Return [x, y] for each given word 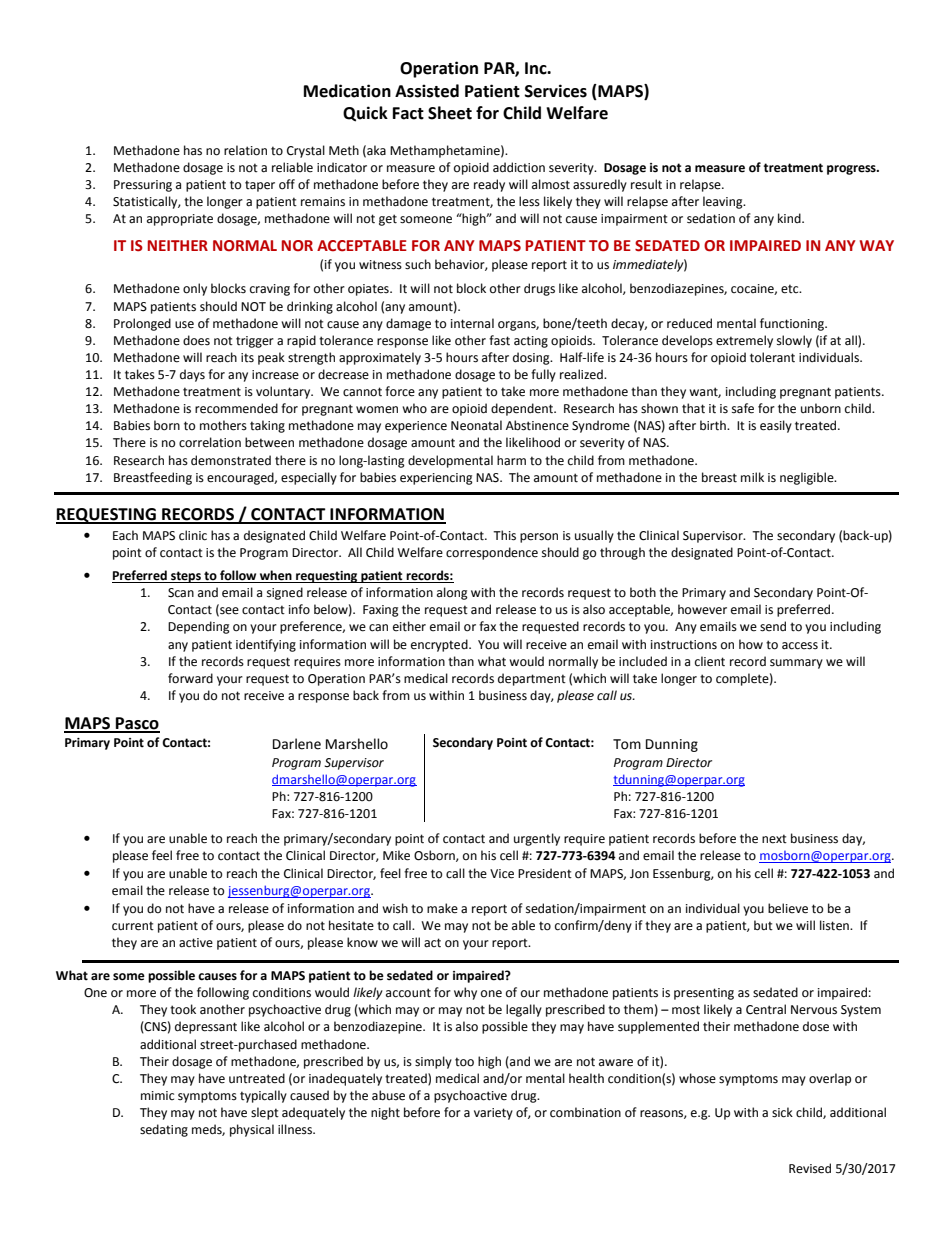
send [773, 626]
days [192, 375]
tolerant [772, 357]
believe [788, 908]
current [133, 926]
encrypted [440, 645]
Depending [199, 627]
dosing [532, 358]
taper [260, 186]
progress [852, 170]
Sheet [450, 113]
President [545, 873]
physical [252, 1130]
